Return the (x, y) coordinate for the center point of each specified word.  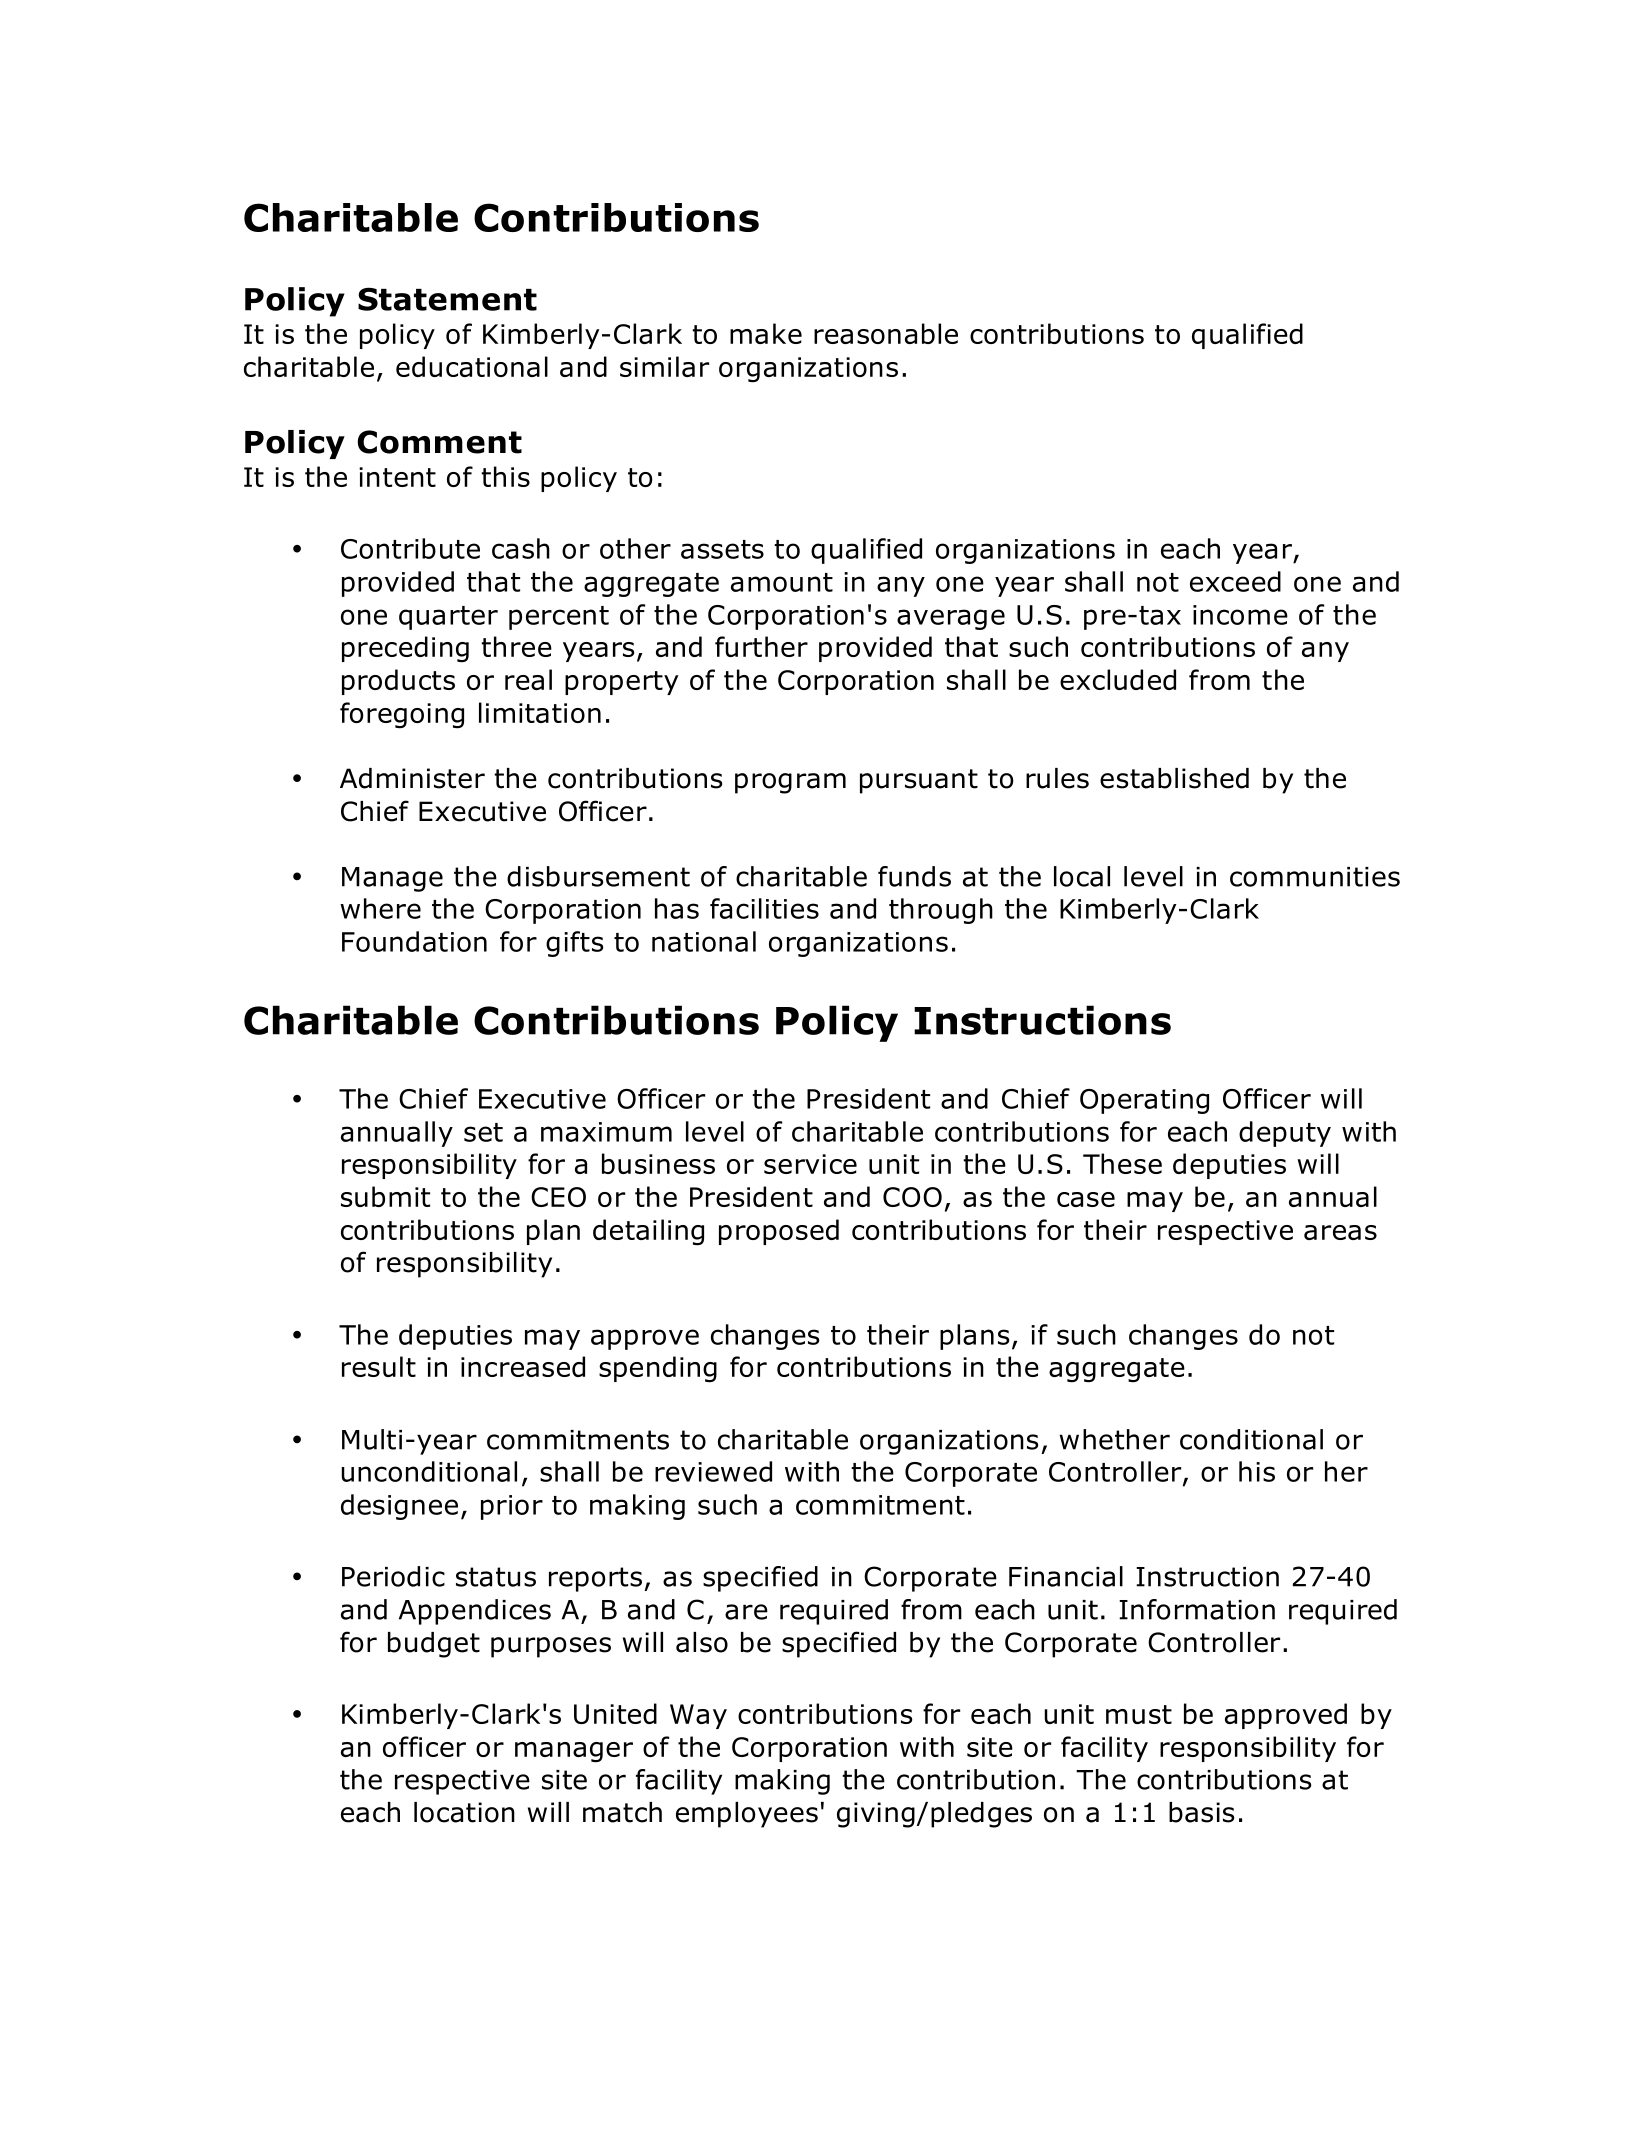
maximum (606, 1132)
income (1240, 615)
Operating (1144, 1101)
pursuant (919, 781)
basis (1201, 1812)
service (810, 1164)
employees (747, 1815)
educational (472, 366)
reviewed (713, 1471)
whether (1114, 1439)
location (464, 1812)
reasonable (886, 333)
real (528, 679)
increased (523, 1366)
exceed (1235, 581)
